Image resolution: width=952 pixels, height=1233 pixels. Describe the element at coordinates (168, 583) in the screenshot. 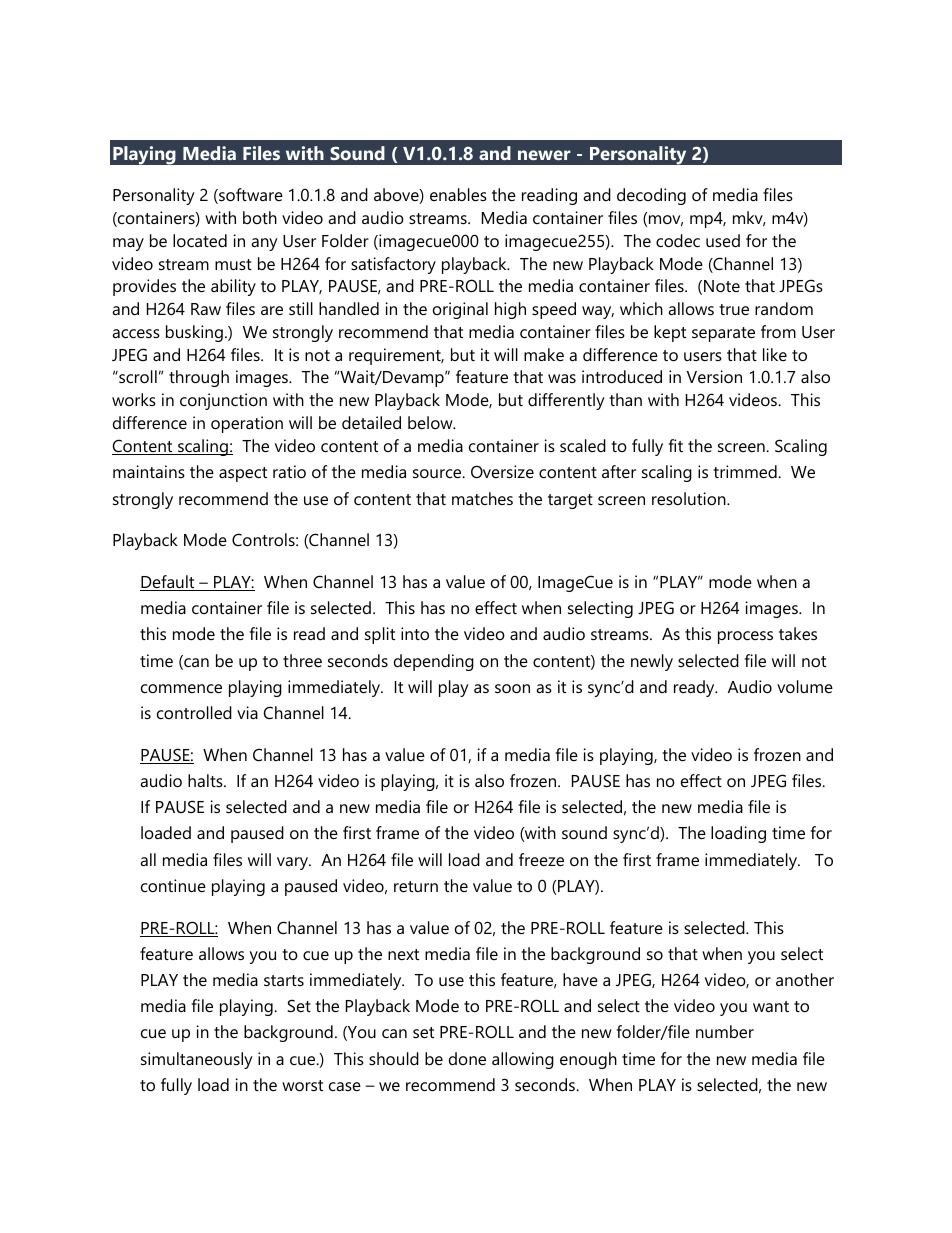

I see `Default` at that location.
